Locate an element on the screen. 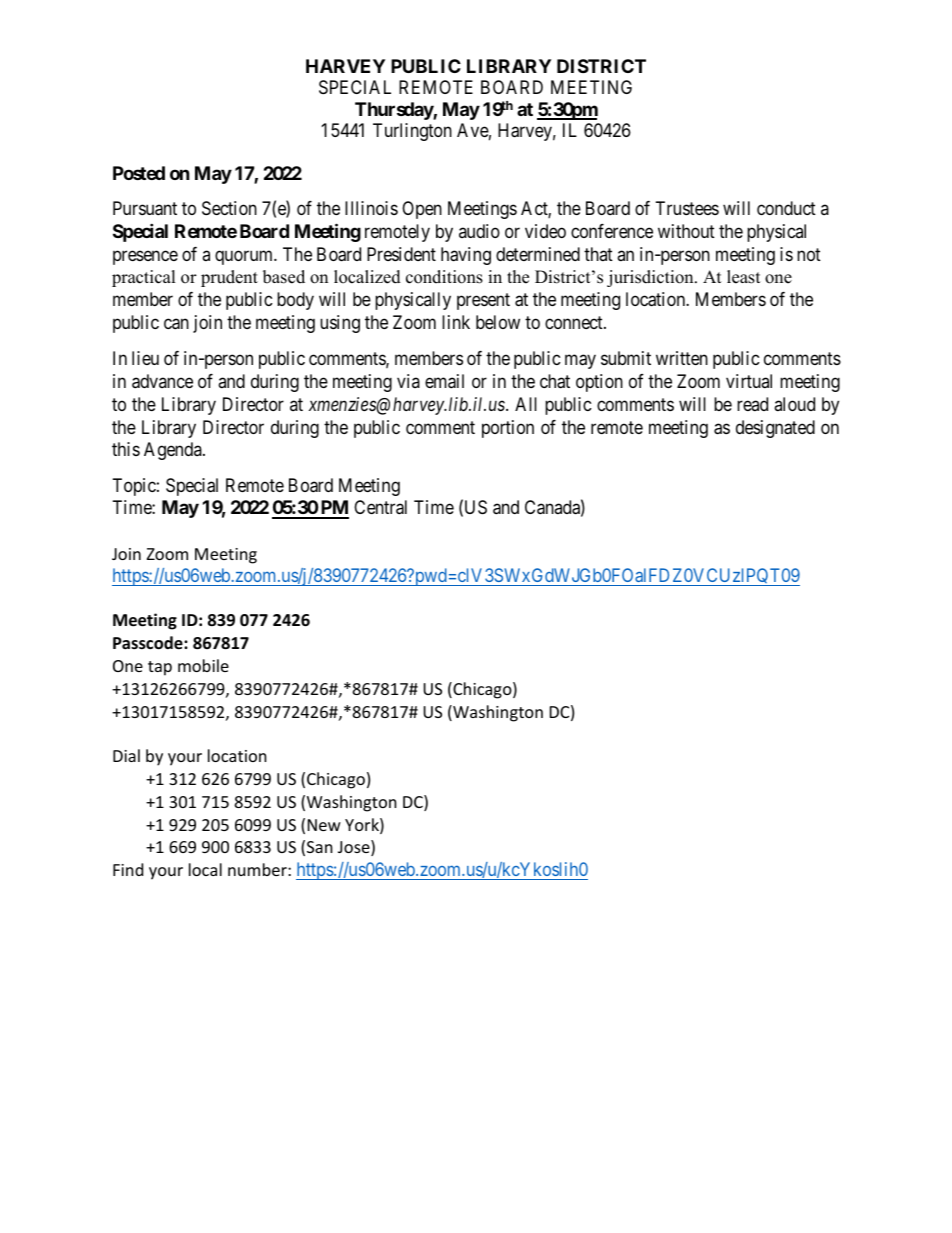 The image size is (952, 1233). email is located at coordinates (444, 381).
